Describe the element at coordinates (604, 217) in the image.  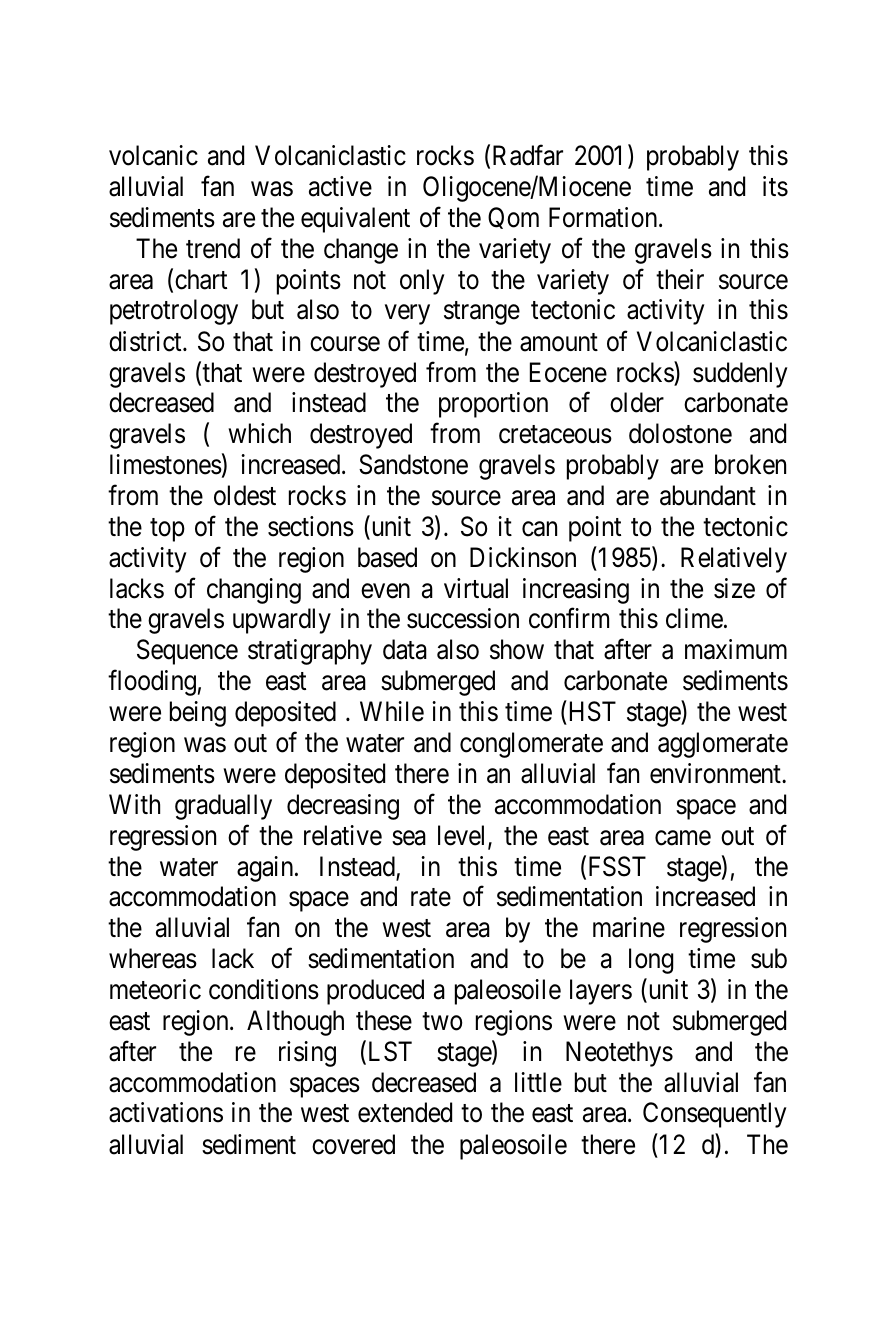
I see `Formation` at that location.
